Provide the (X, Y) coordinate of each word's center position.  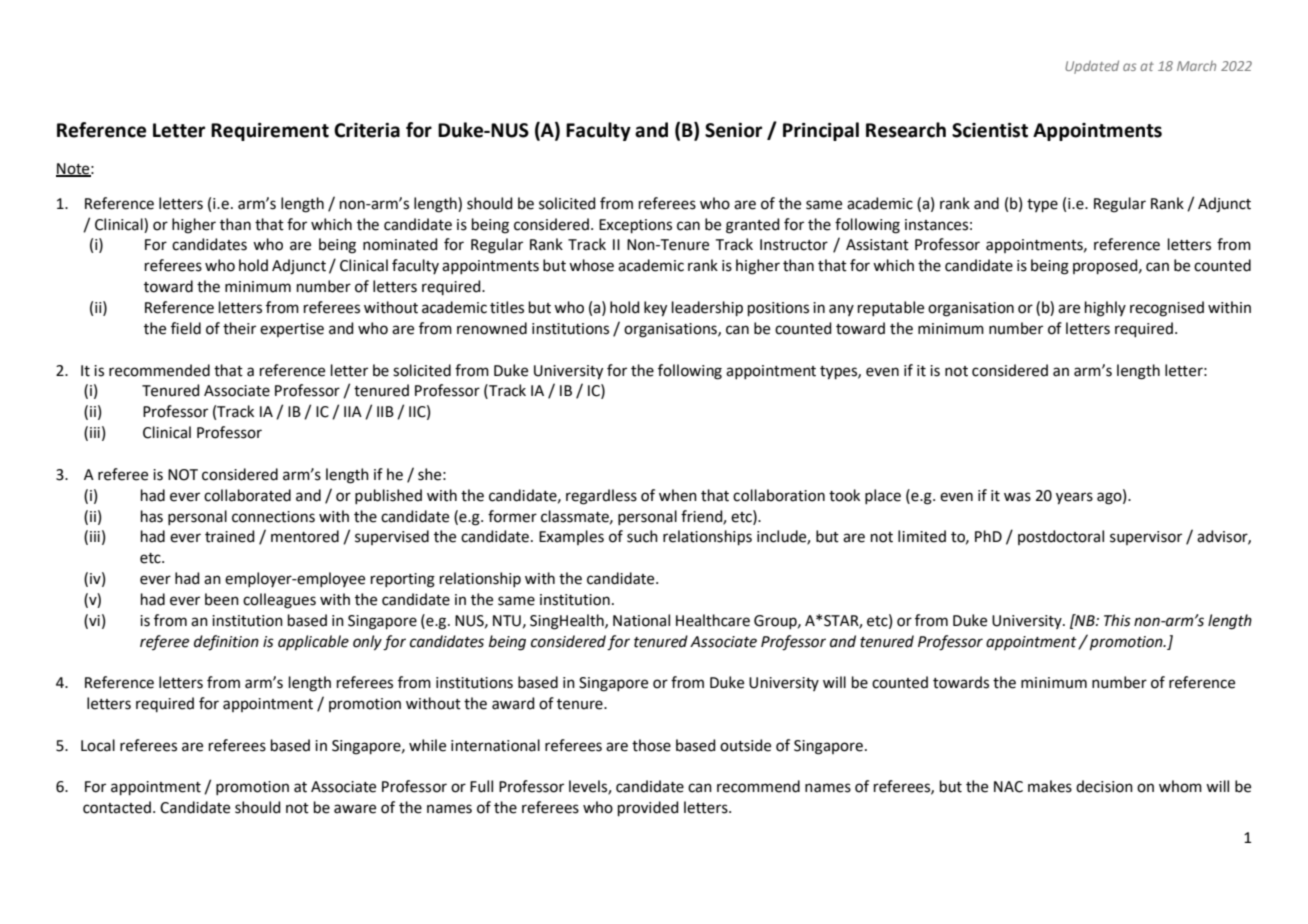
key (655, 309)
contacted (117, 807)
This (1117, 620)
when (678, 495)
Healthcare (713, 620)
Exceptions (635, 226)
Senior (733, 130)
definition (226, 643)
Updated (1092, 67)
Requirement (270, 132)
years (1074, 498)
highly (1105, 309)
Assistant (877, 245)
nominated (400, 244)
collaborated (247, 495)
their (239, 328)
